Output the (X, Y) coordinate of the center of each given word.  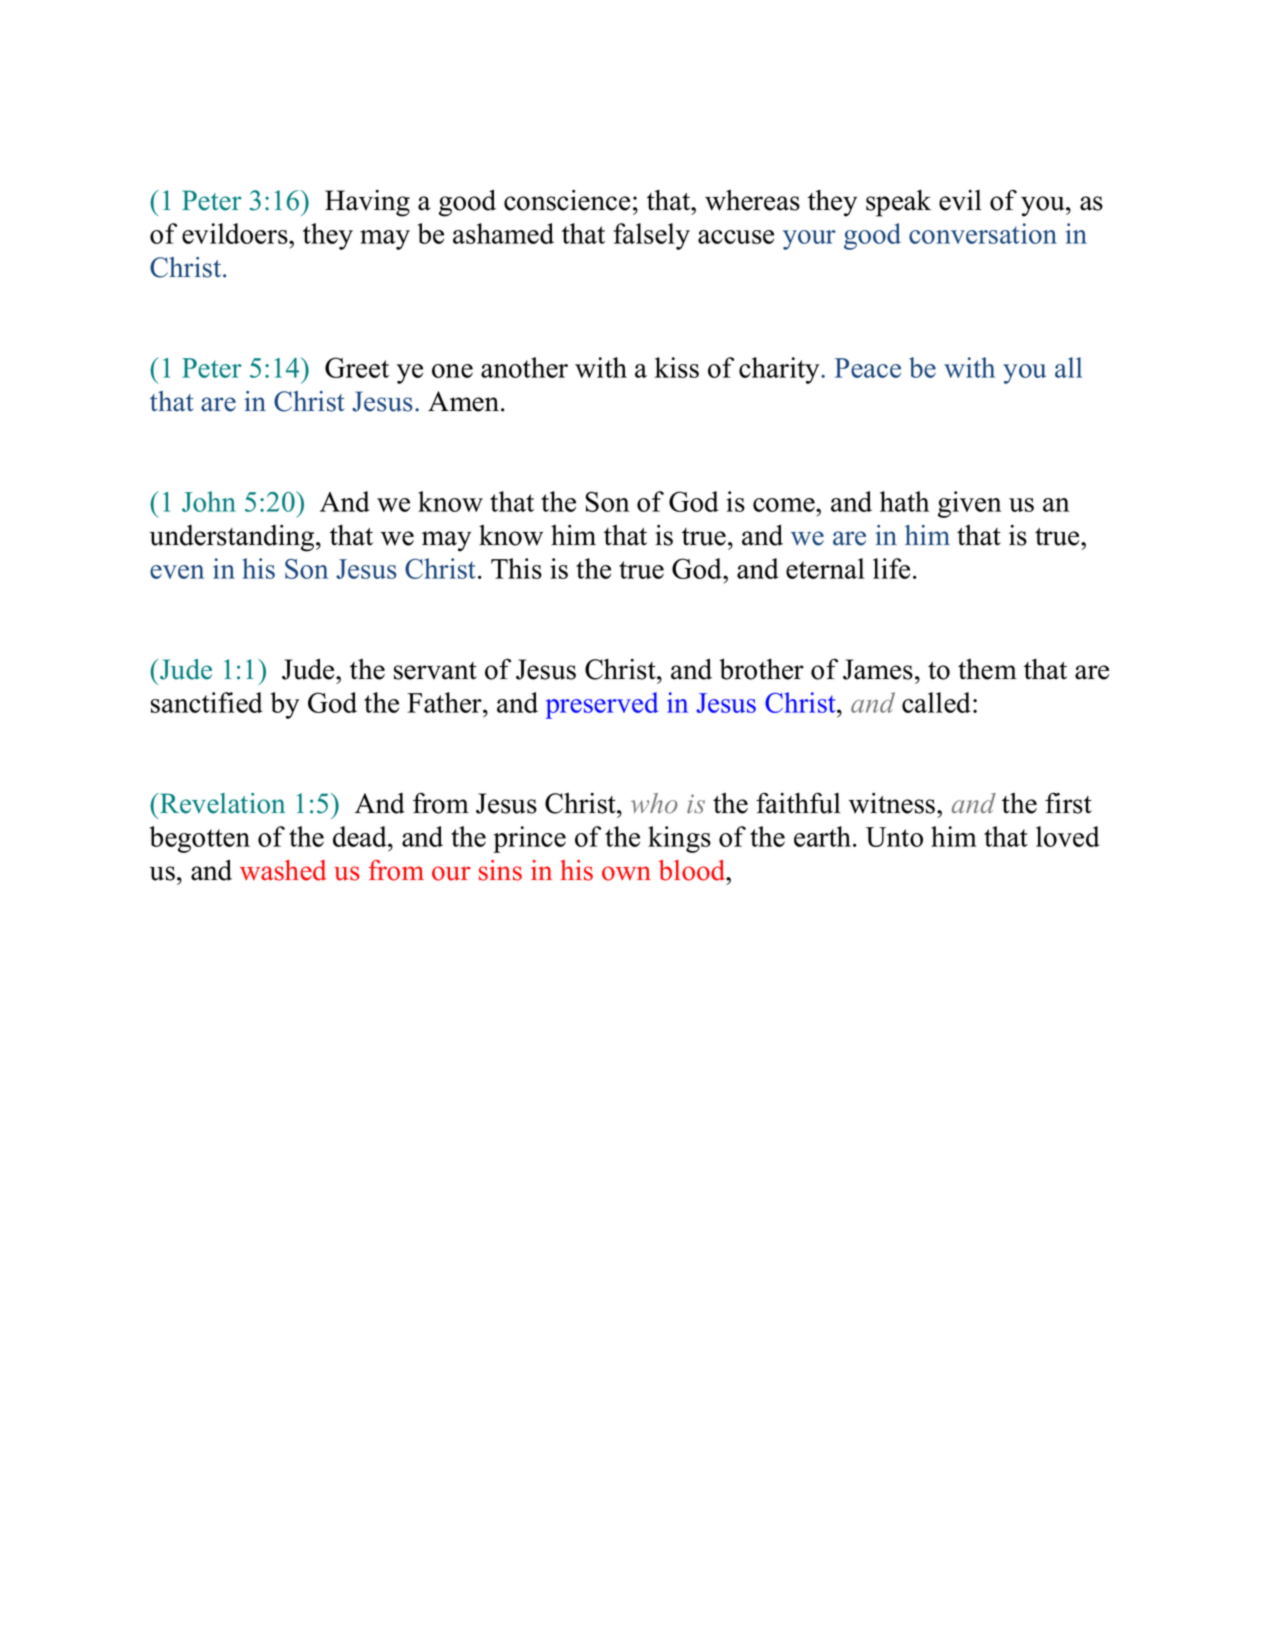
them (987, 669)
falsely (651, 236)
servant (435, 671)
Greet (357, 367)
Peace (868, 368)
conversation (983, 233)
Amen (465, 401)
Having (367, 203)
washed (283, 870)
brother (761, 669)
